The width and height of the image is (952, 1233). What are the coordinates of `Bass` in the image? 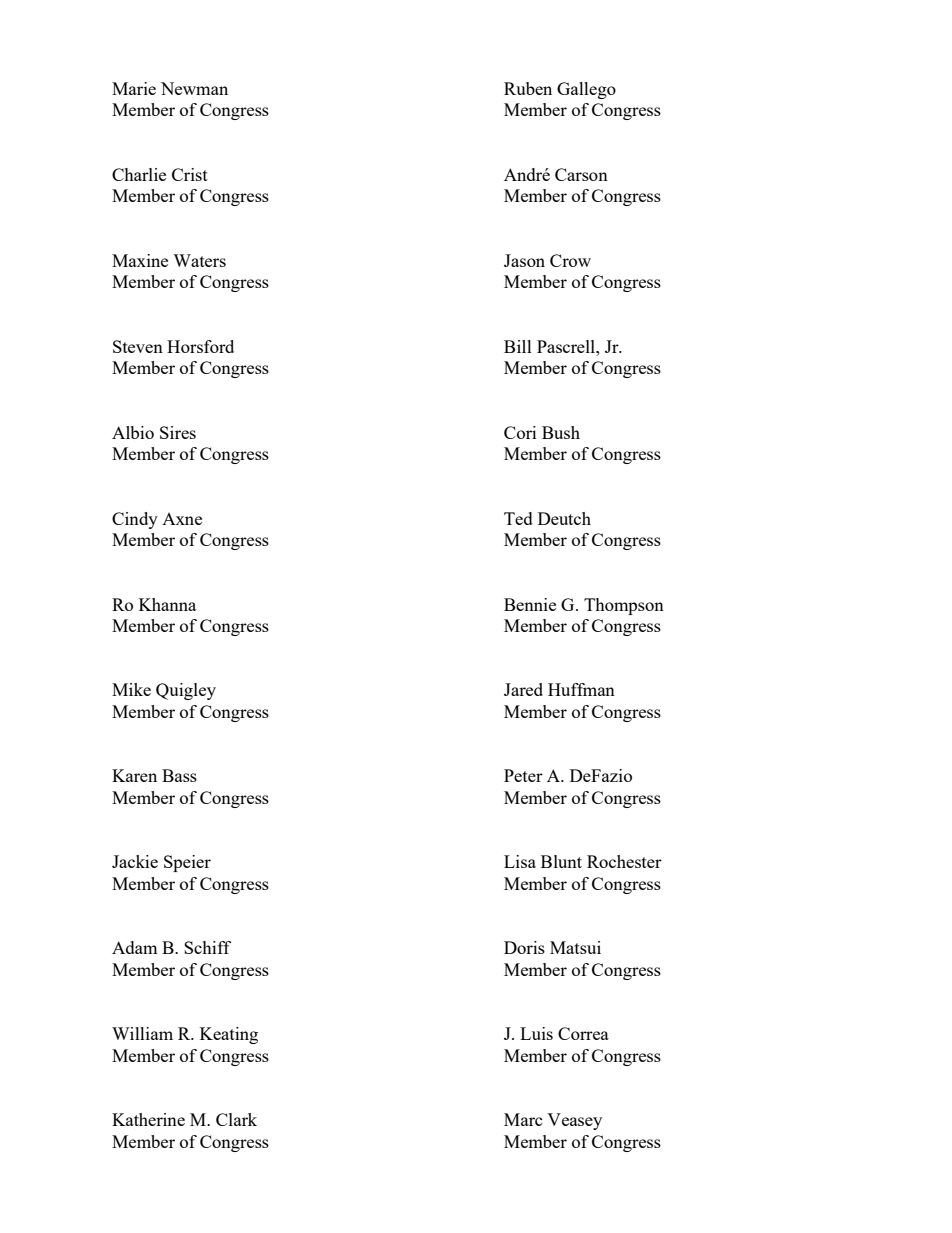 It's located at (179, 775).
